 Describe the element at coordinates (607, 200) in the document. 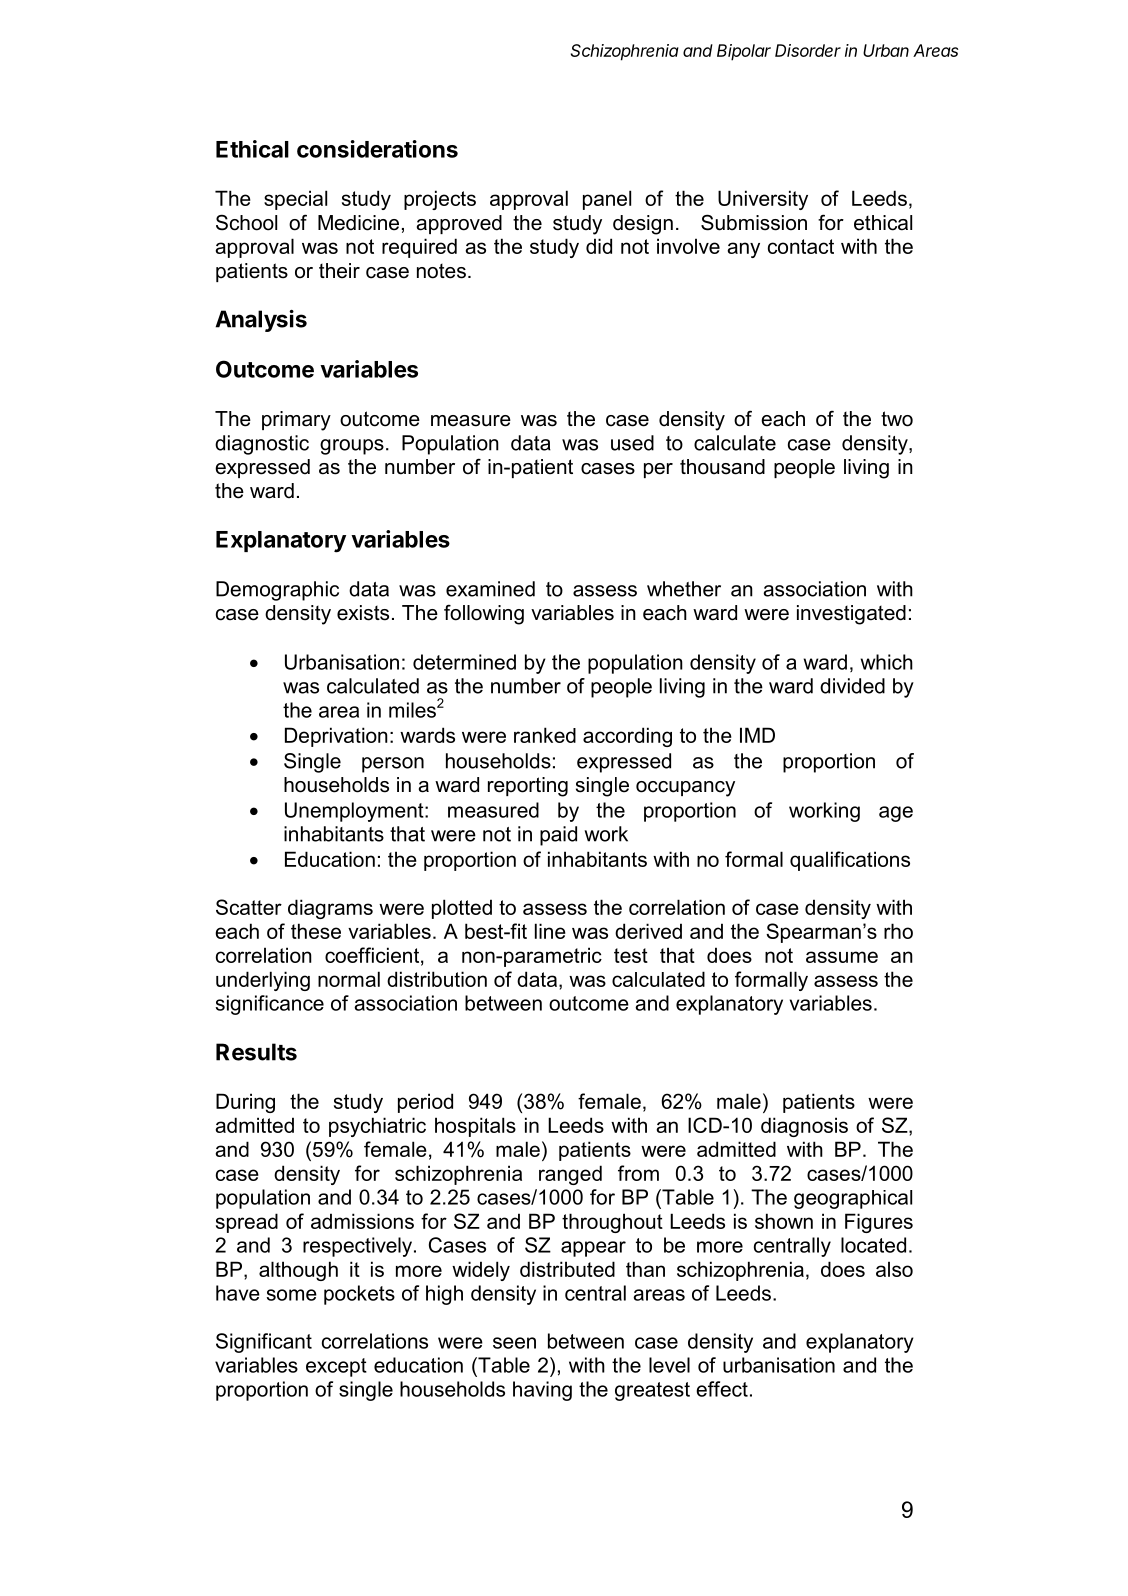

I see `panel` at that location.
